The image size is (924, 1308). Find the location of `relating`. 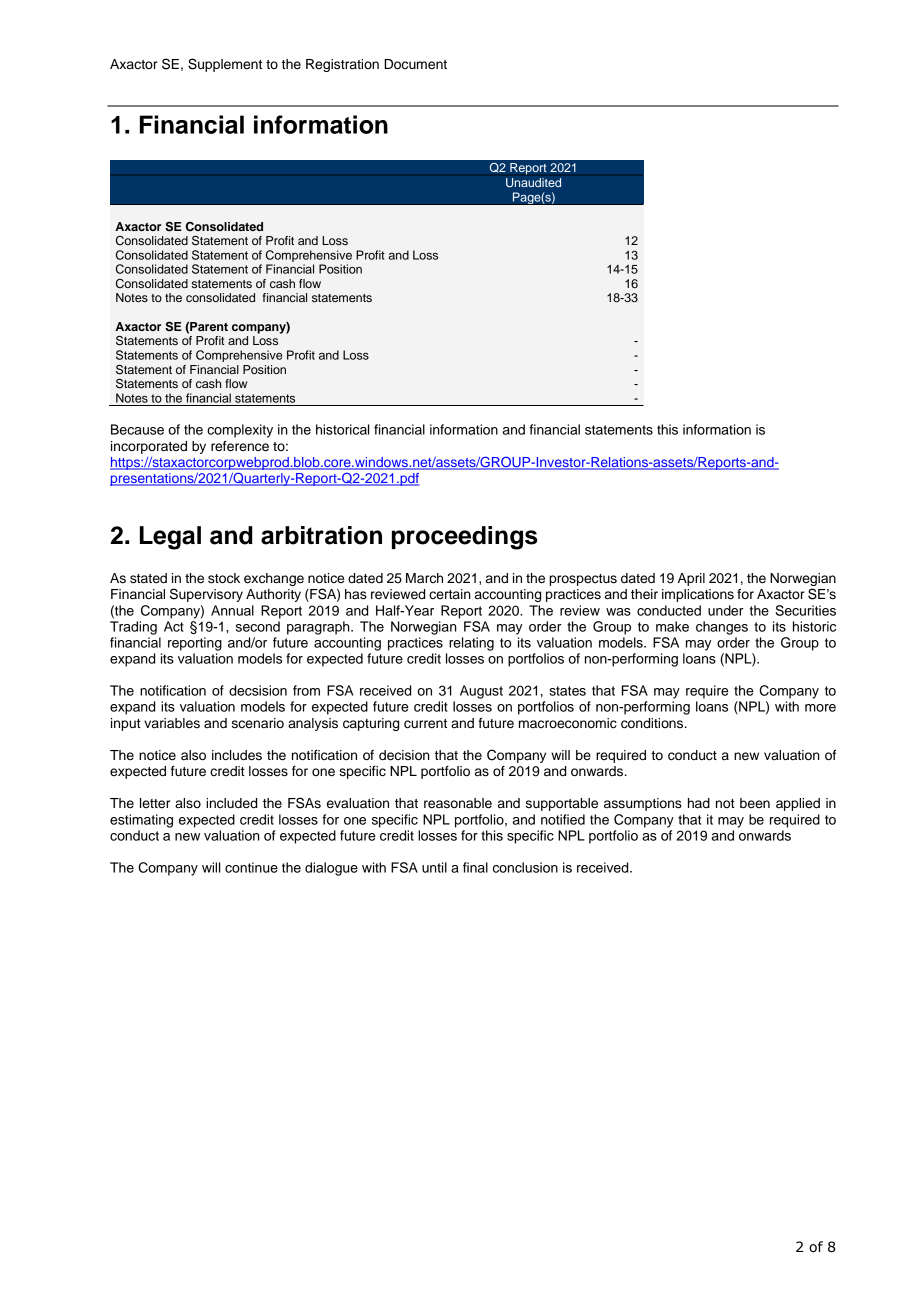

relating is located at coordinates (471, 644).
